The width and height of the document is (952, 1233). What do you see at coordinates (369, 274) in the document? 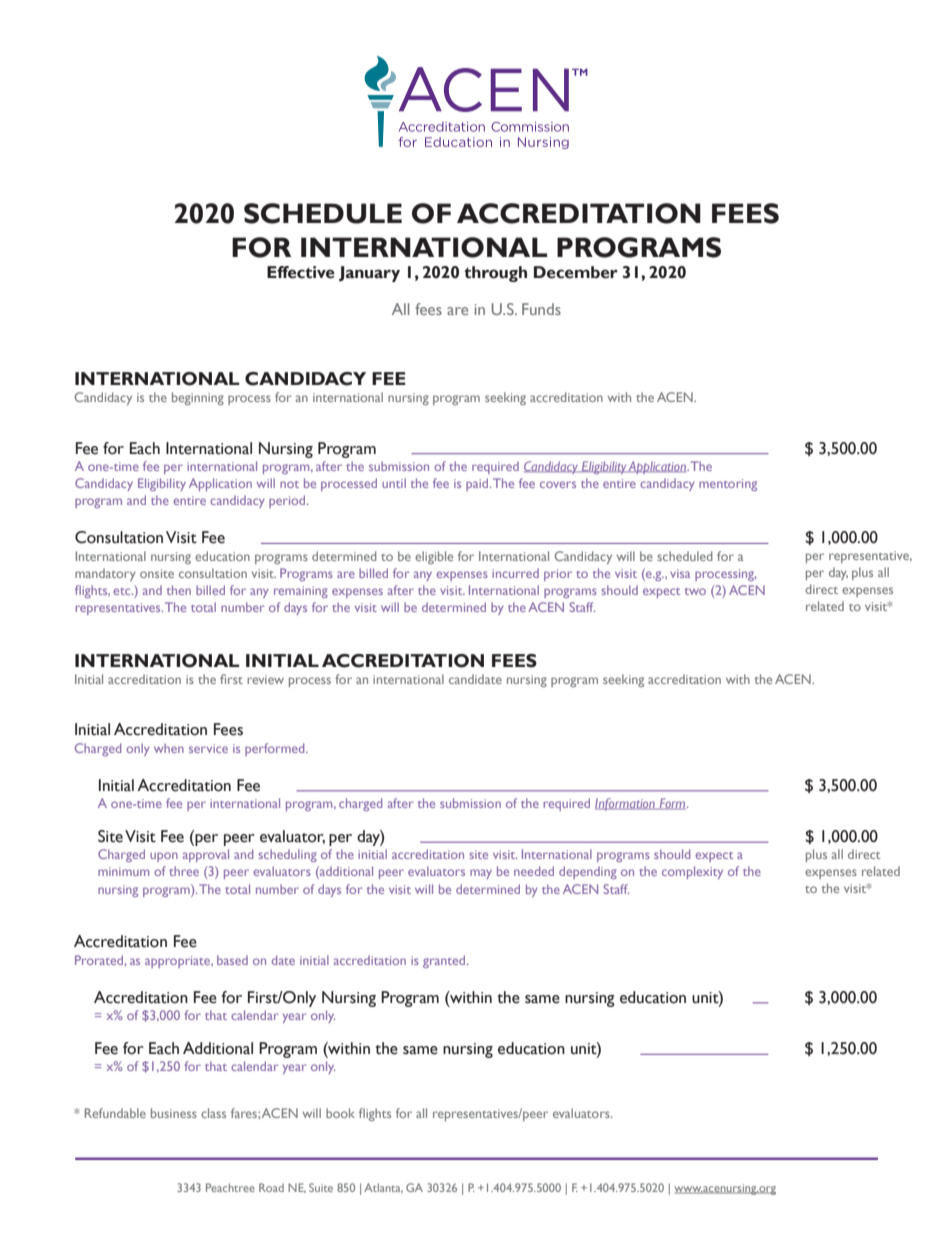
I see `January` at bounding box center [369, 274].
